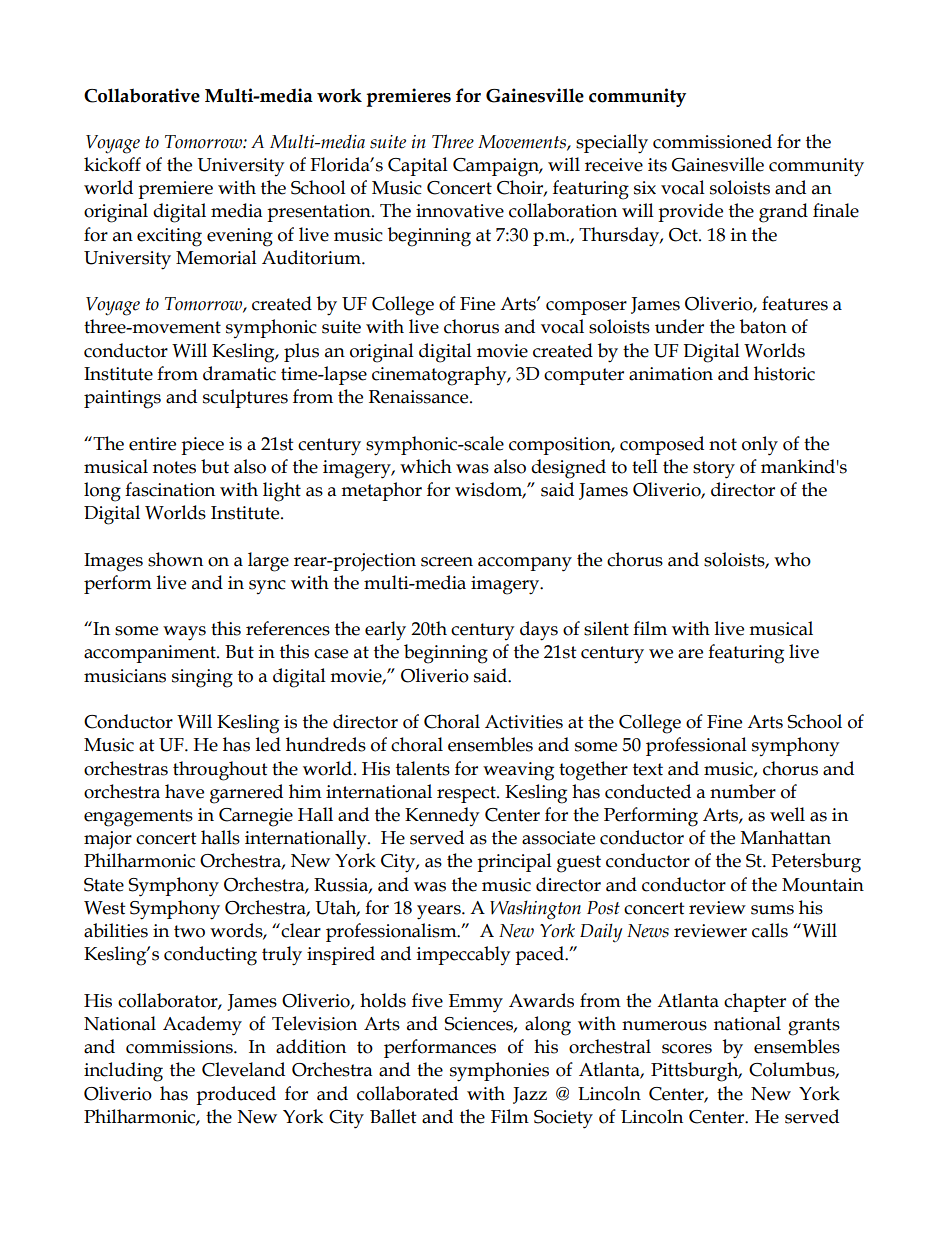 The image size is (952, 1233). What do you see at coordinates (220, 771) in the screenshot?
I see `throughout` at bounding box center [220, 771].
